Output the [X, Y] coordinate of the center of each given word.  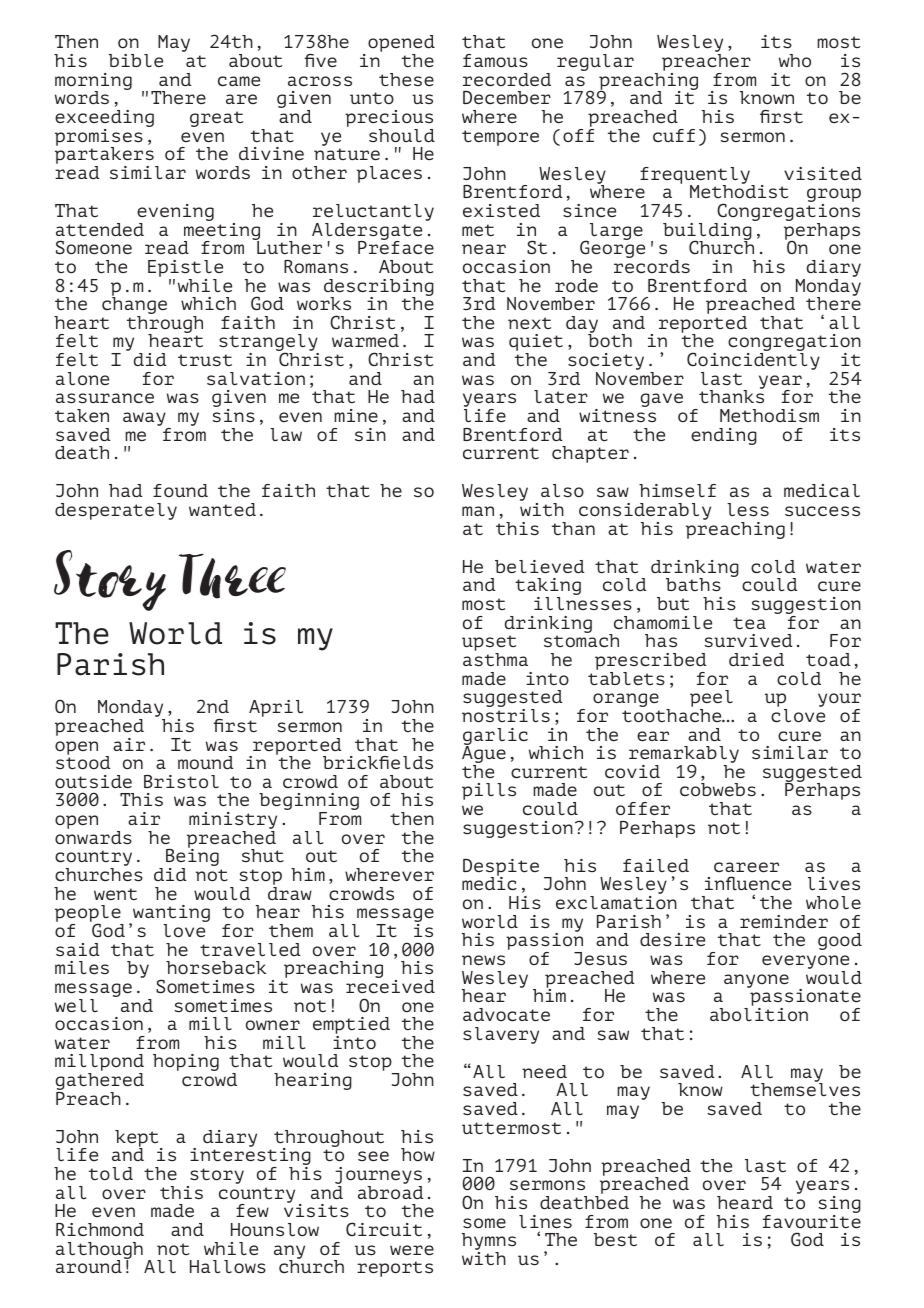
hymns [489, 1243]
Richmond [100, 1229]
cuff [674, 135]
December [507, 97]
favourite [812, 1220]
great [216, 119]
